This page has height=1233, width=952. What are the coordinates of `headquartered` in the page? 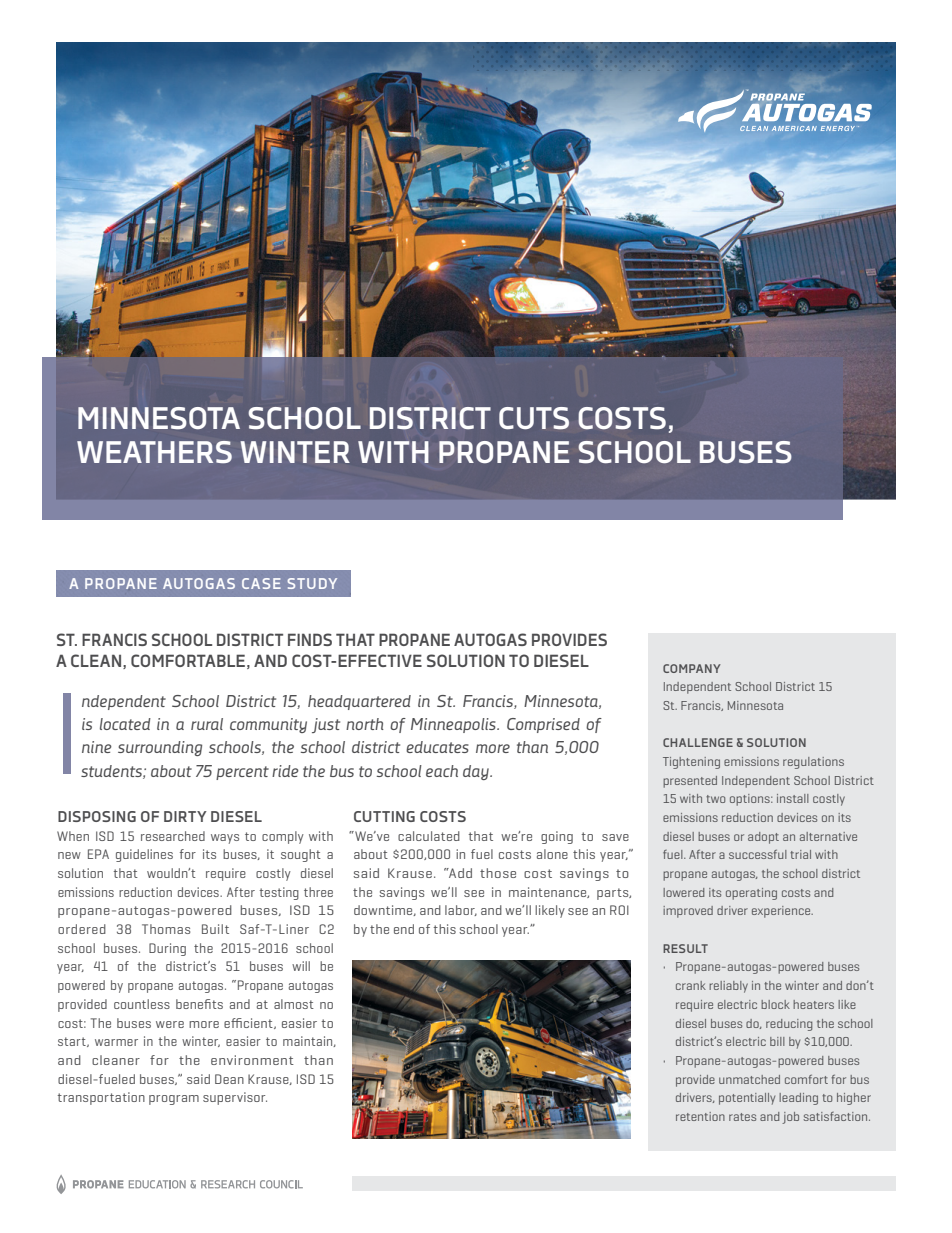 It's located at (359, 702).
